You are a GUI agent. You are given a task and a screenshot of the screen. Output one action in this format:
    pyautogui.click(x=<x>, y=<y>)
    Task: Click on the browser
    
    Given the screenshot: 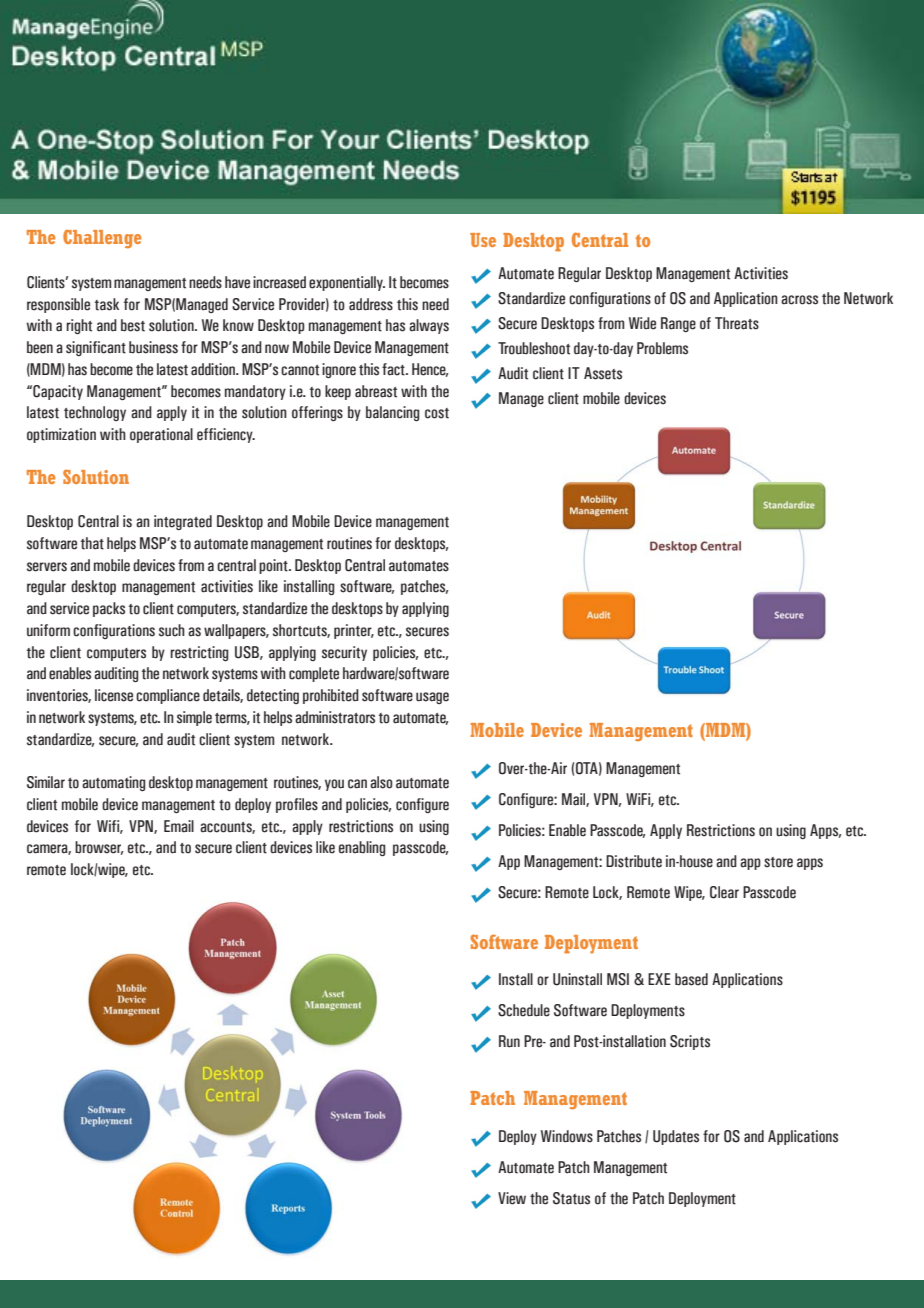 What is the action you would take?
    pyautogui.click(x=99, y=848)
